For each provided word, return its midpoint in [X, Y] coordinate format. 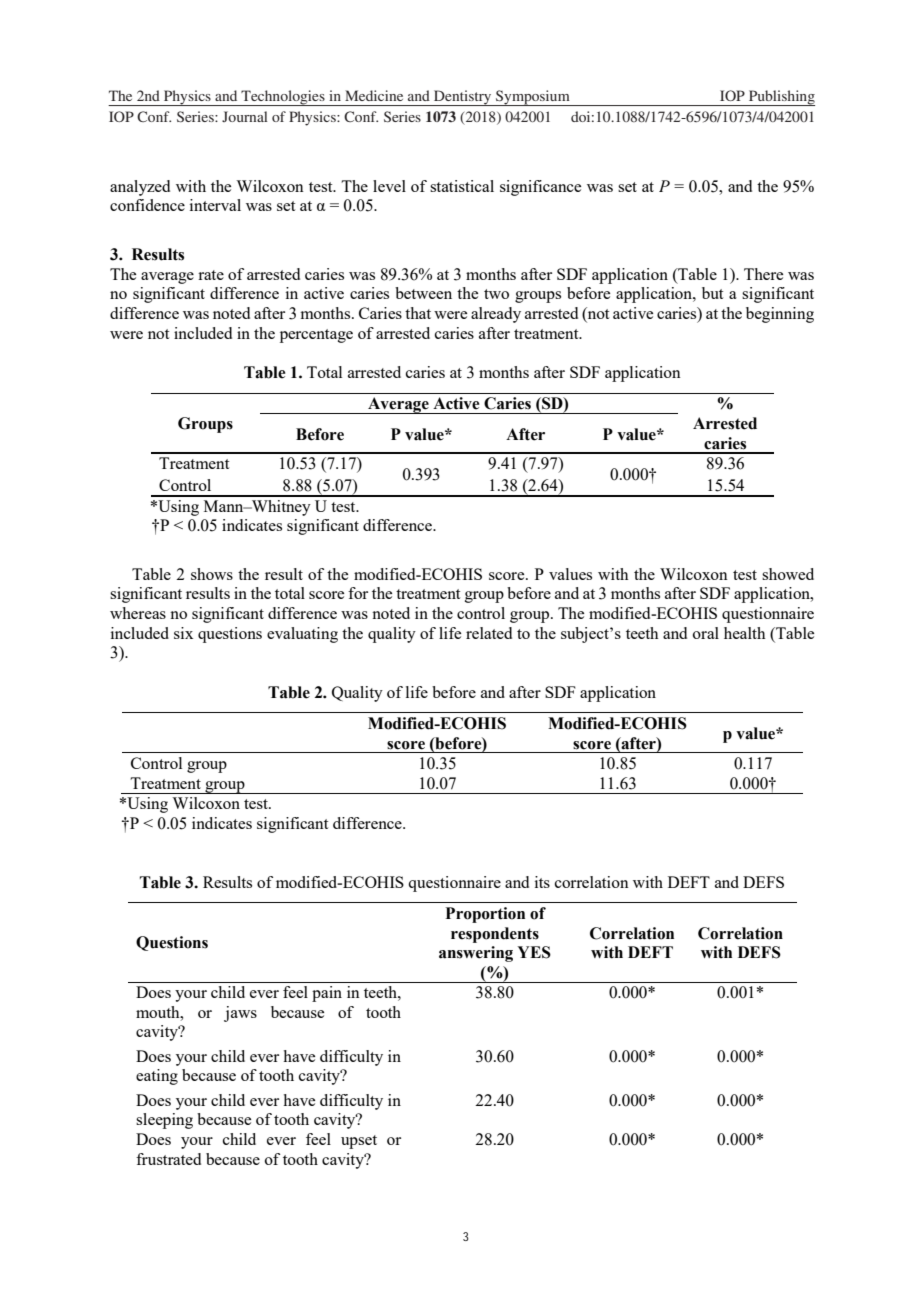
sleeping [164, 1121]
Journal [245, 116]
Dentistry [463, 98]
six [183, 633]
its [542, 882]
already [496, 315]
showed [788, 574]
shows [212, 574]
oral [706, 633]
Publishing [781, 98]
